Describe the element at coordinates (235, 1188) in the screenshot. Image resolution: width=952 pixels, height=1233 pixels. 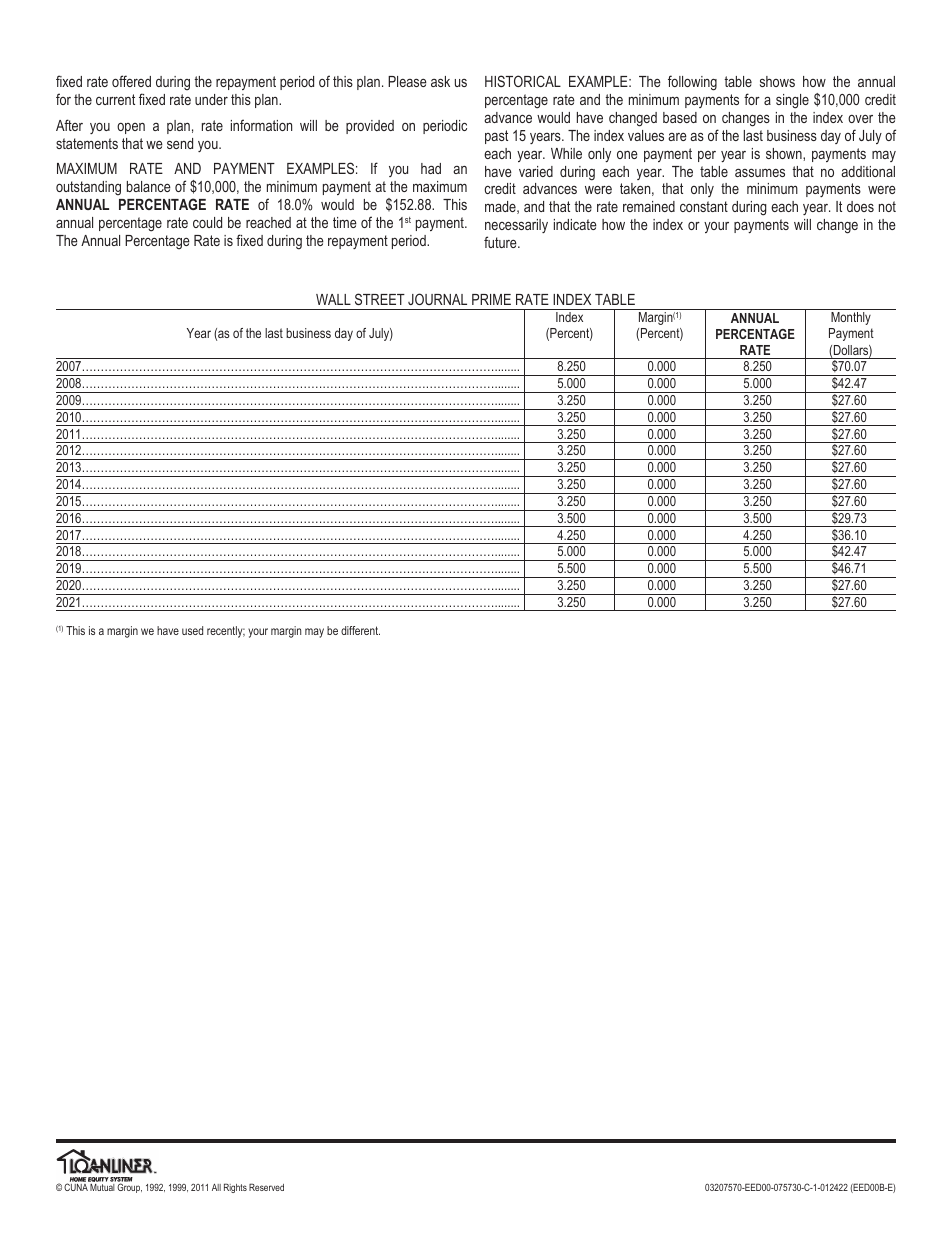
I see `Rights` at that location.
